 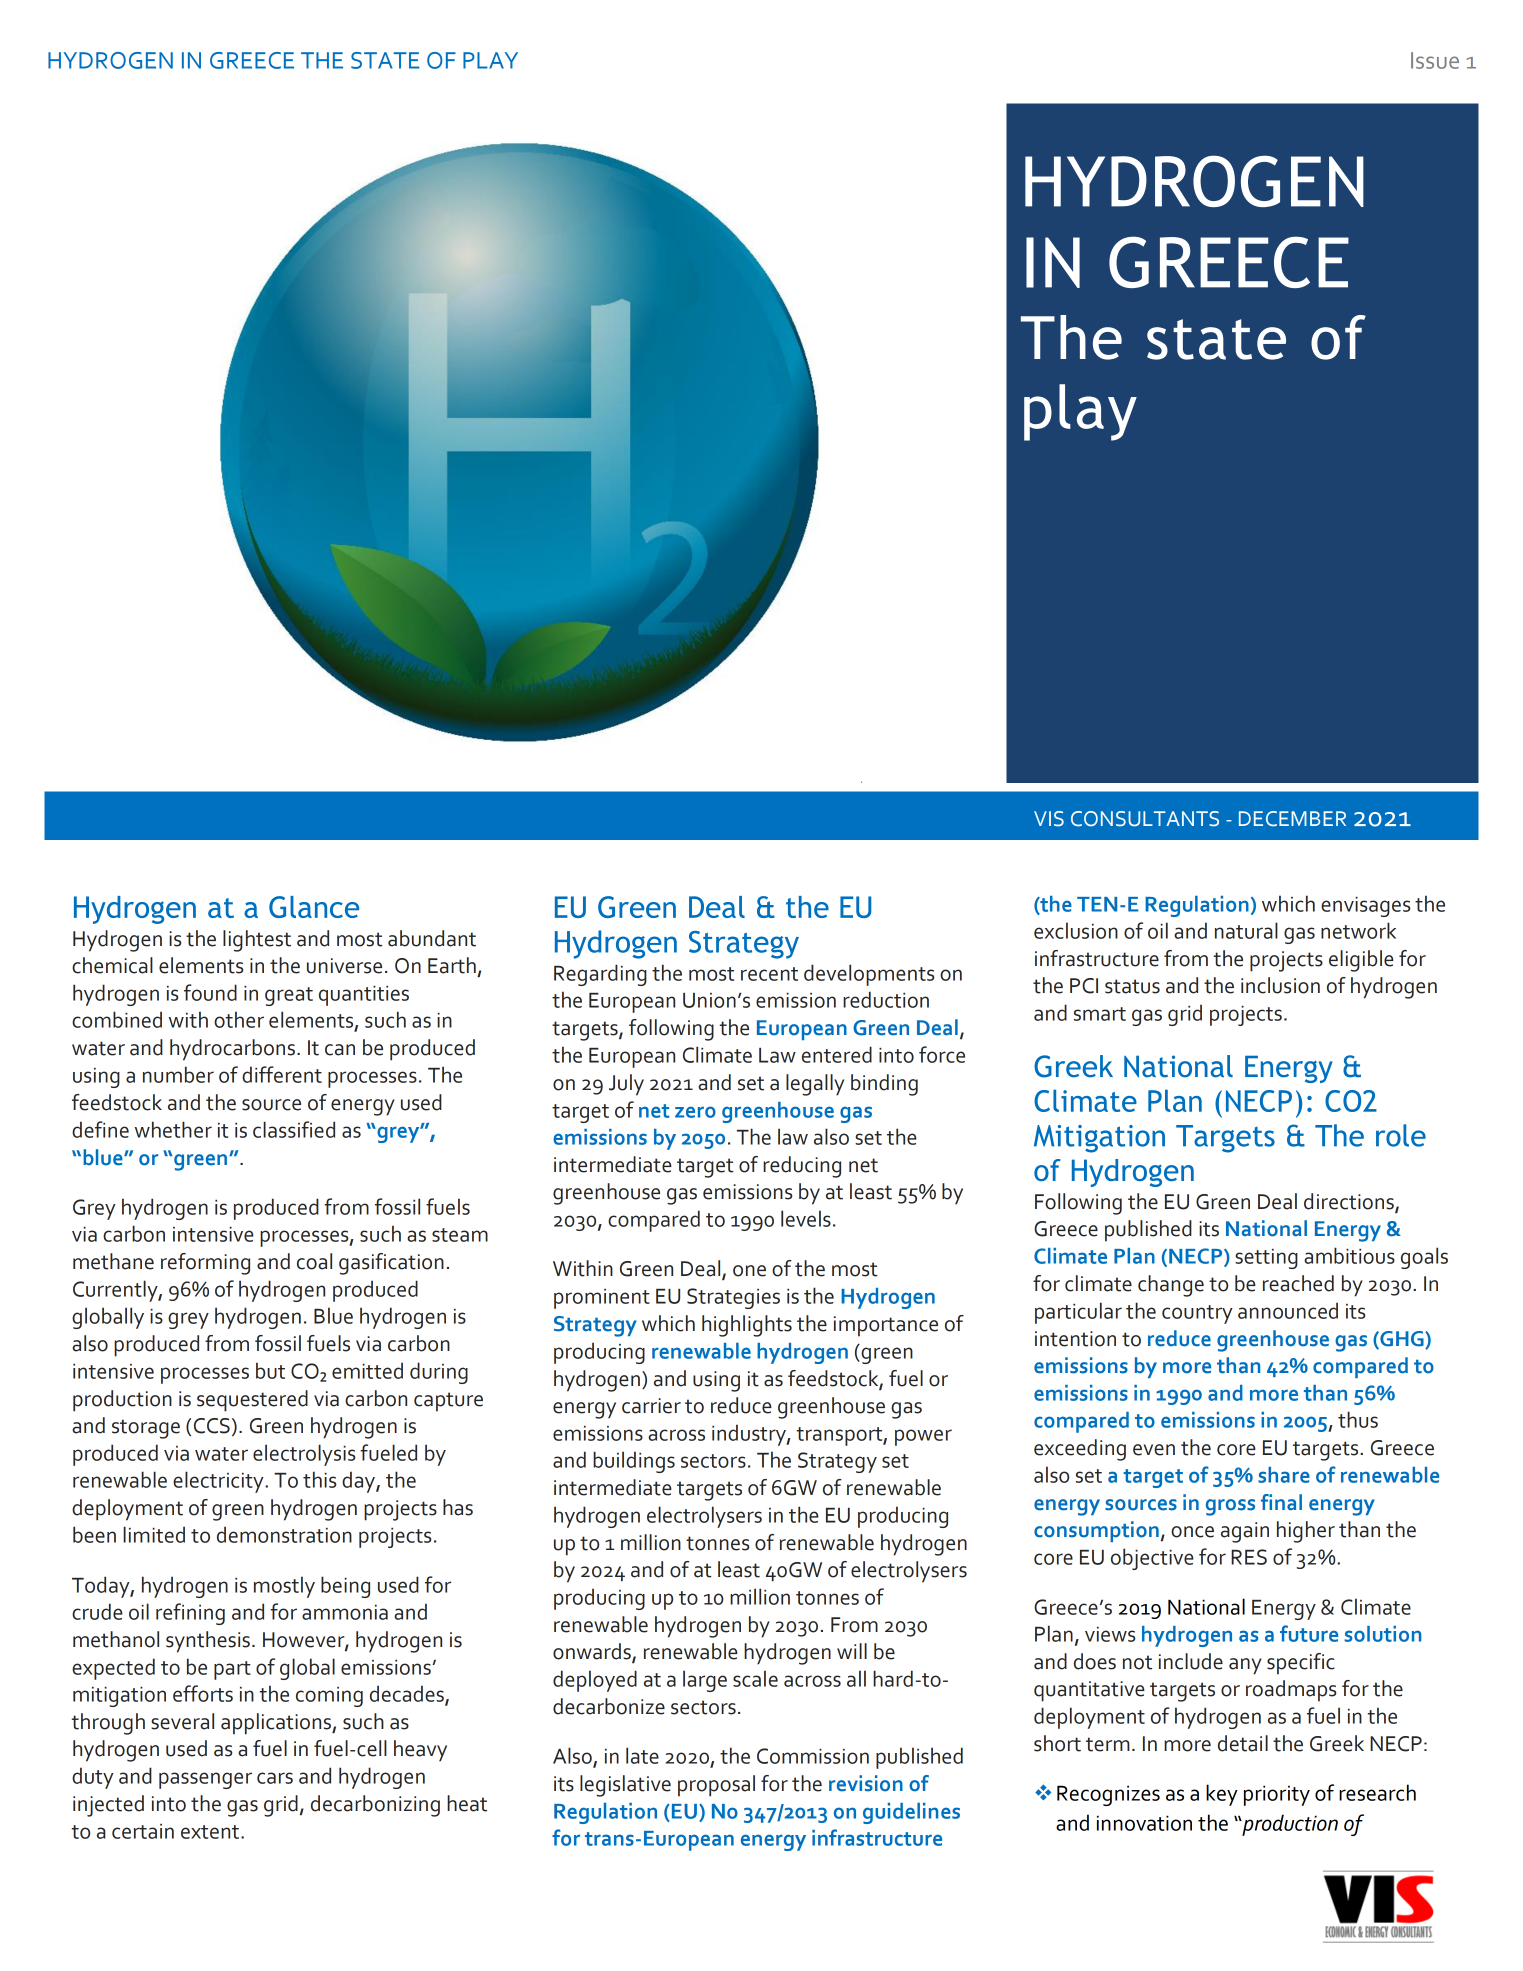 What do you see at coordinates (716, 1786) in the image?
I see `proposal` at bounding box center [716, 1786].
